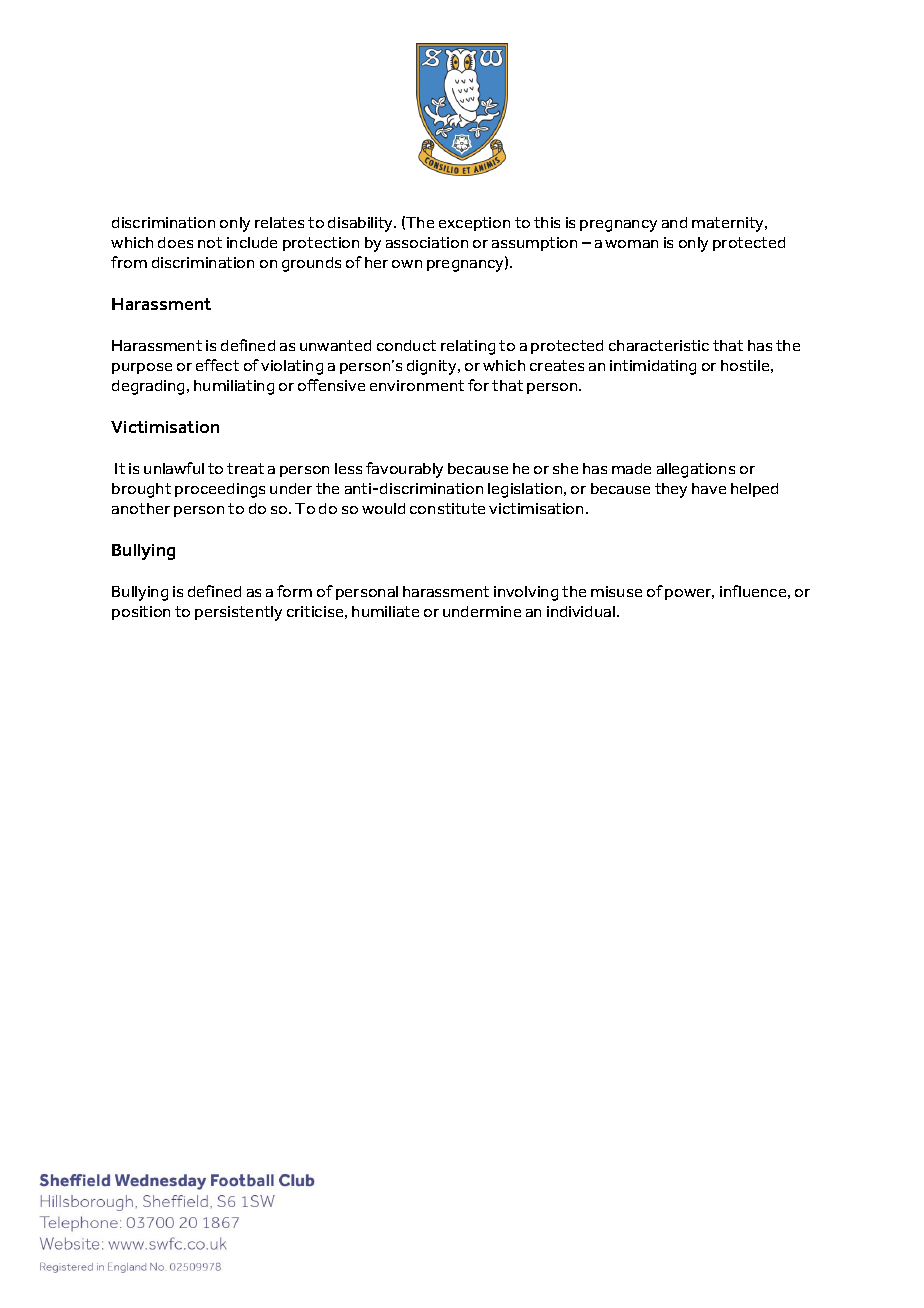  I want to click on humiliate, so click(385, 611).
